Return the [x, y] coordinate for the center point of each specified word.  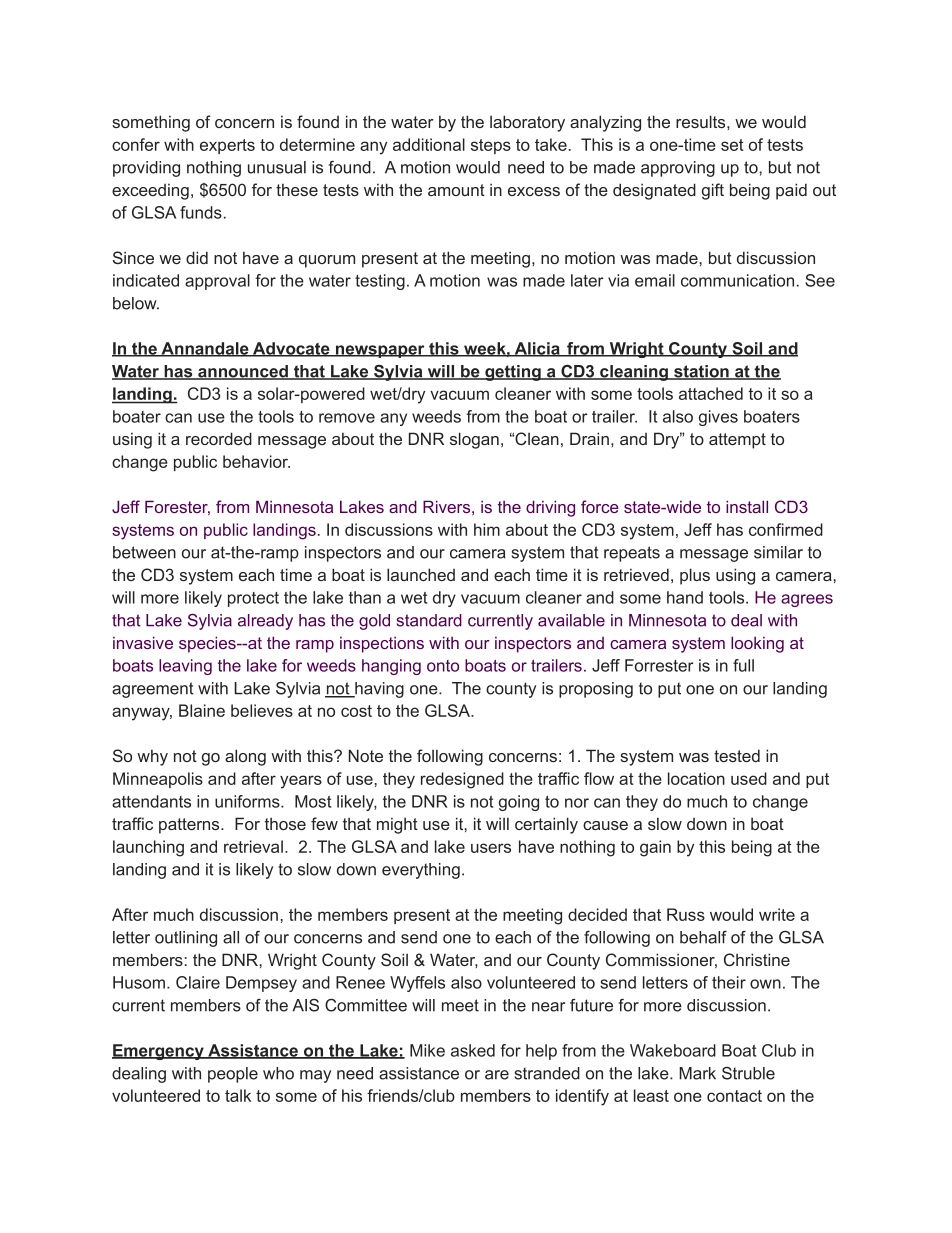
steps [491, 146]
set [732, 145]
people [233, 1075]
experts [227, 146]
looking [757, 644]
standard [429, 620]
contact [734, 1096]
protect [253, 599]
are [497, 1075]
